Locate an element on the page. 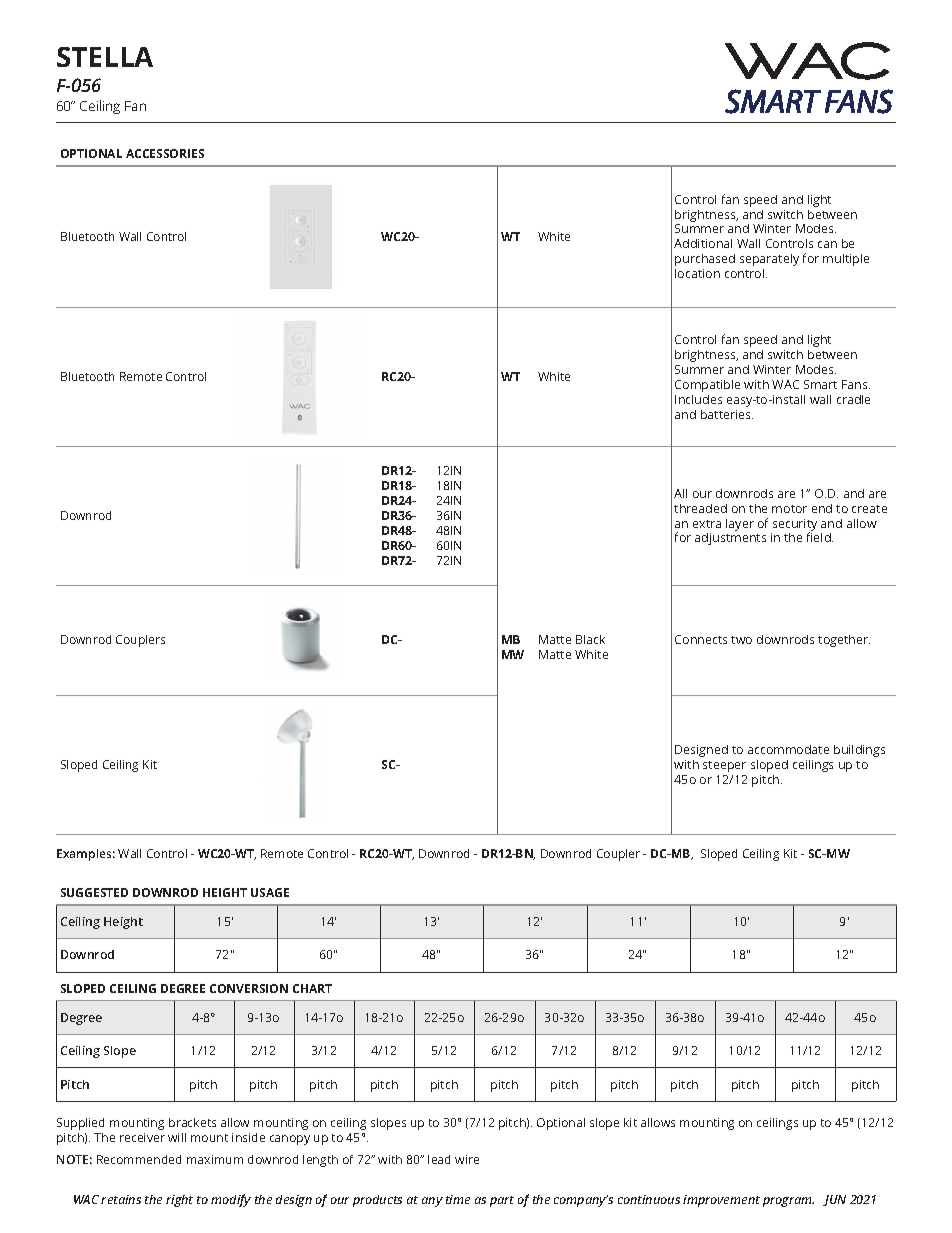 This page has height=1233, width=952. Additional is located at coordinates (703, 243).
